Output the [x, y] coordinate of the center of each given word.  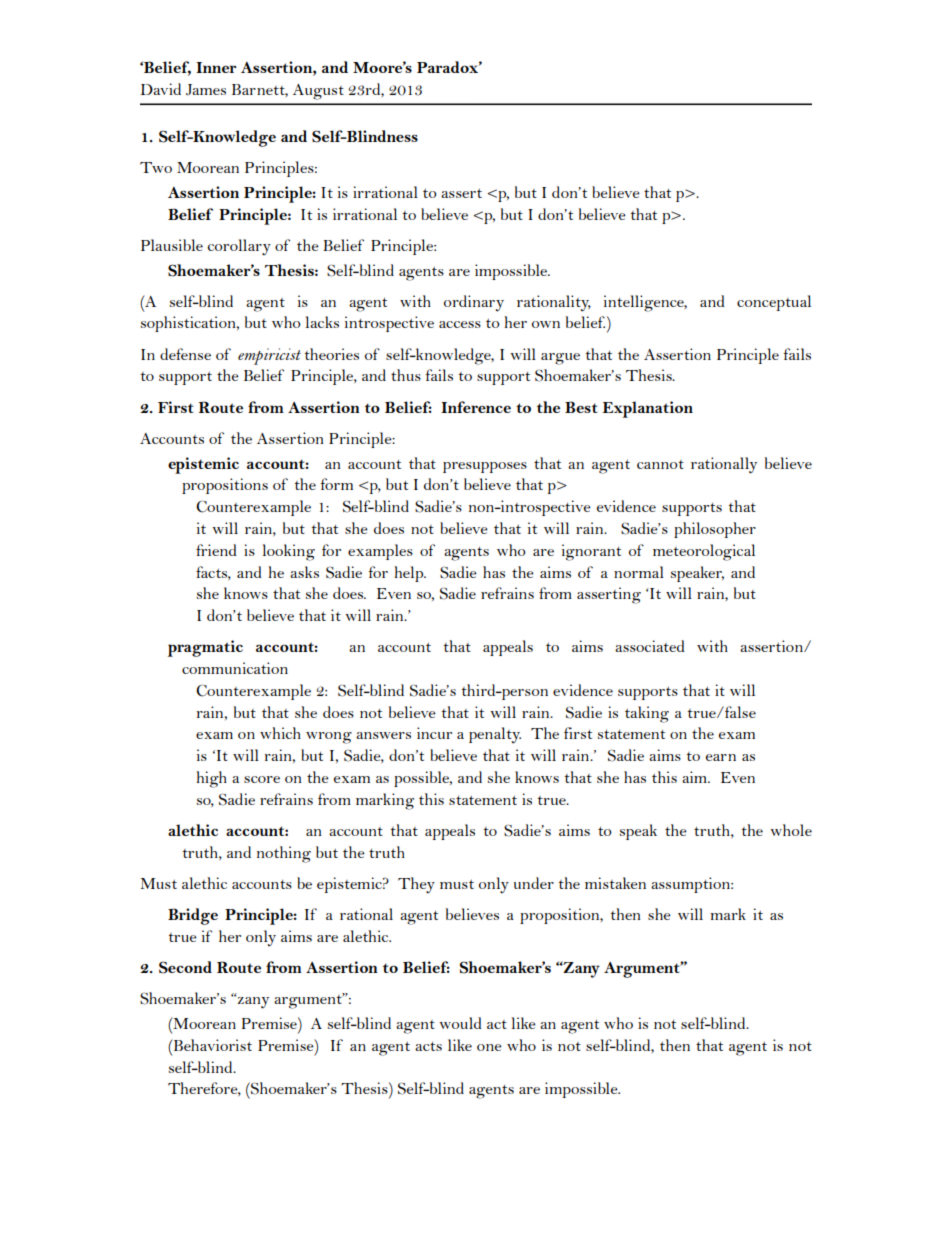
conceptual [774, 303]
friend [216, 550]
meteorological [704, 552]
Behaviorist [211, 1045]
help [410, 574]
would [460, 1023]
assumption [691, 885]
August [318, 92]
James [206, 90]
